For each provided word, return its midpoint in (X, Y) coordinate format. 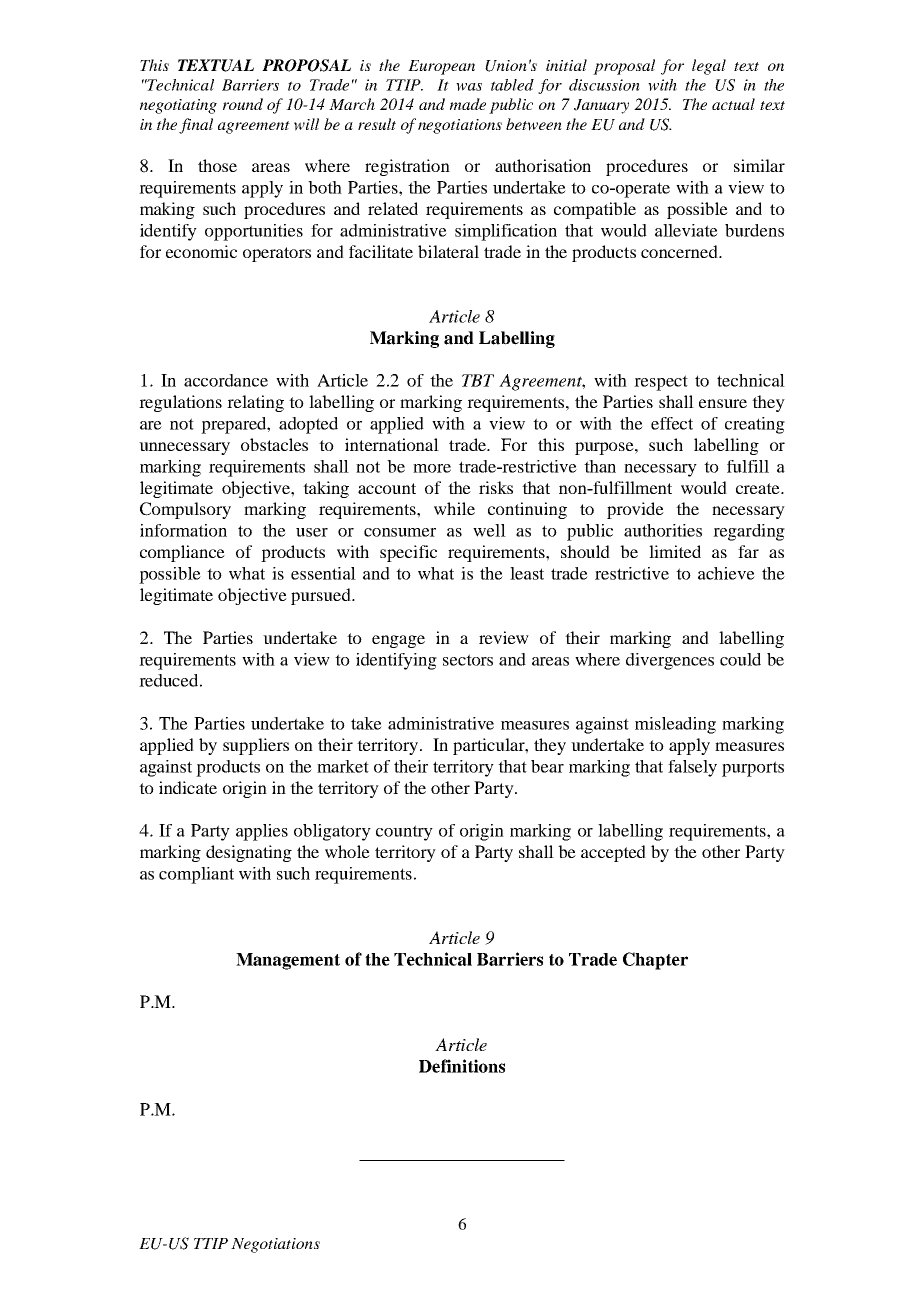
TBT (478, 380)
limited (675, 551)
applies (262, 832)
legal (709, 67)
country (404, 833)
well (489, 530)
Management (288, 961)
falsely (692, 768)
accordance (226, 380)
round (243, 104)
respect (661, 383)
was (469, 87)
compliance (182, 553)
